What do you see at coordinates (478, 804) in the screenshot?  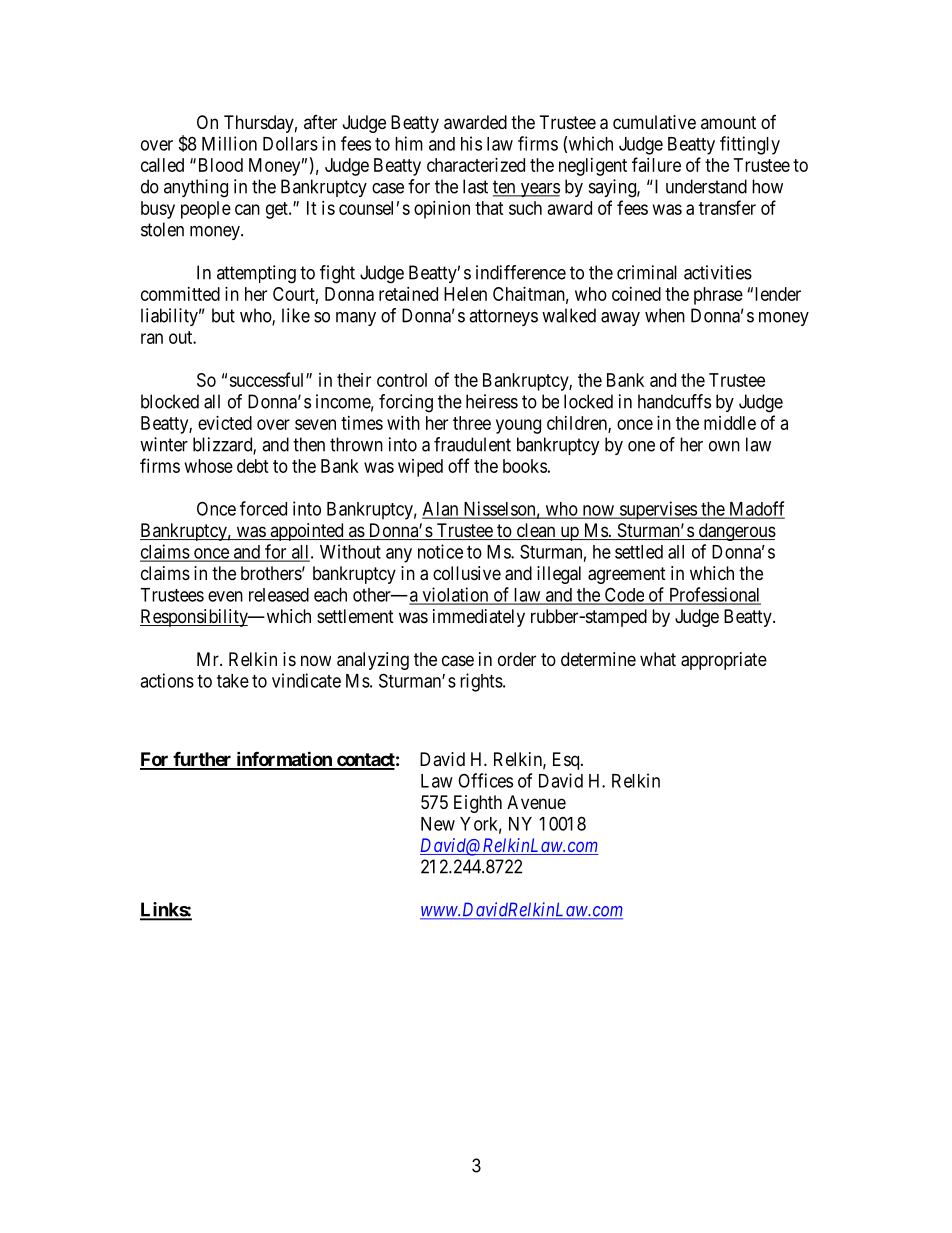 I see `Eighth` at bounding box center [478, 804].
